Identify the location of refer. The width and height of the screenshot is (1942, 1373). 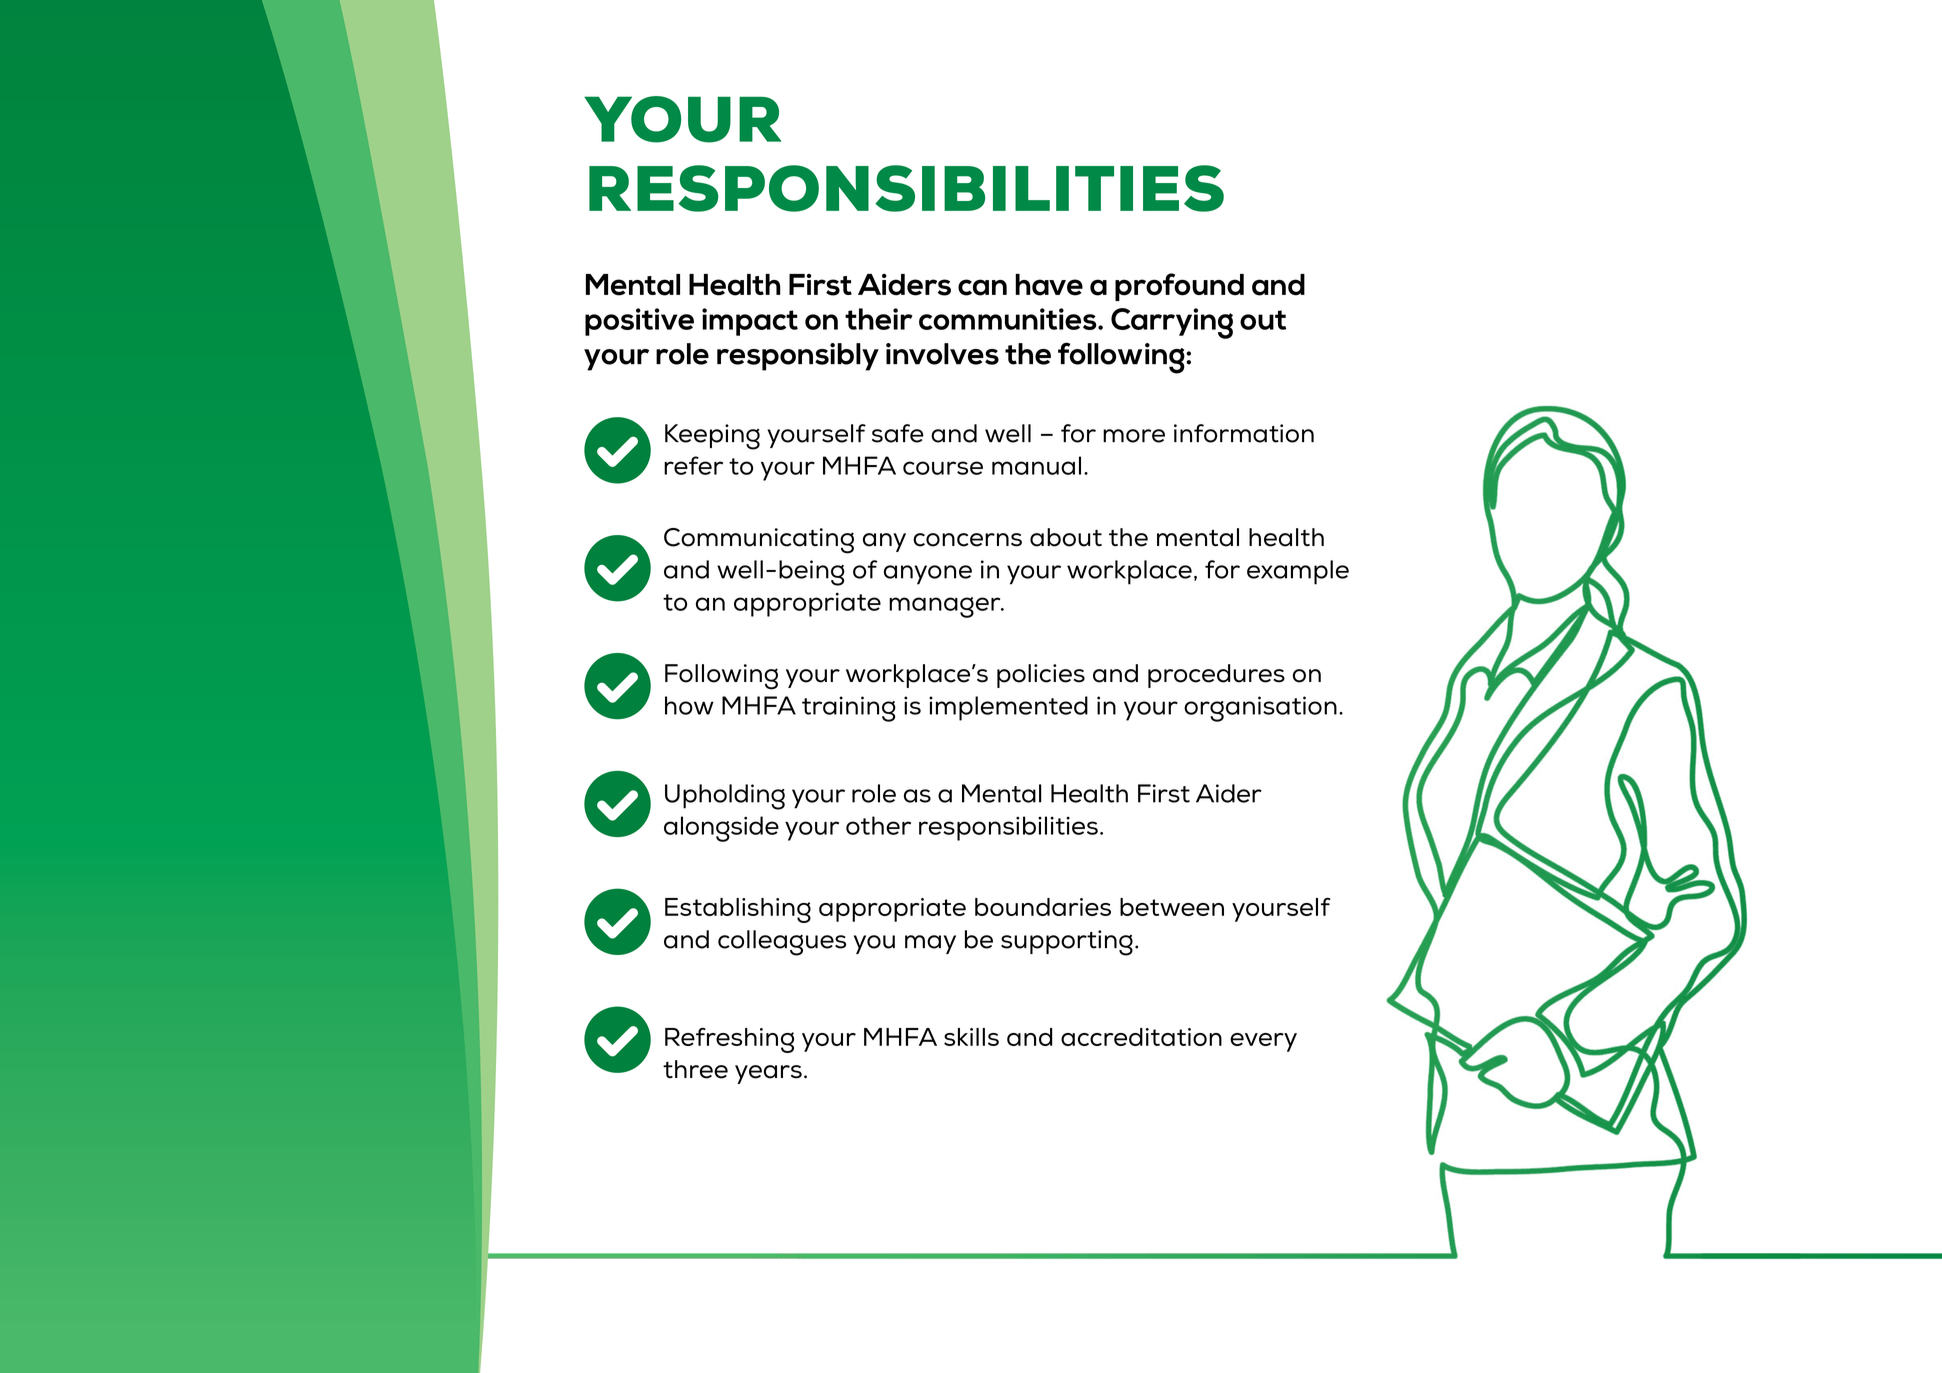
(693, 465).
